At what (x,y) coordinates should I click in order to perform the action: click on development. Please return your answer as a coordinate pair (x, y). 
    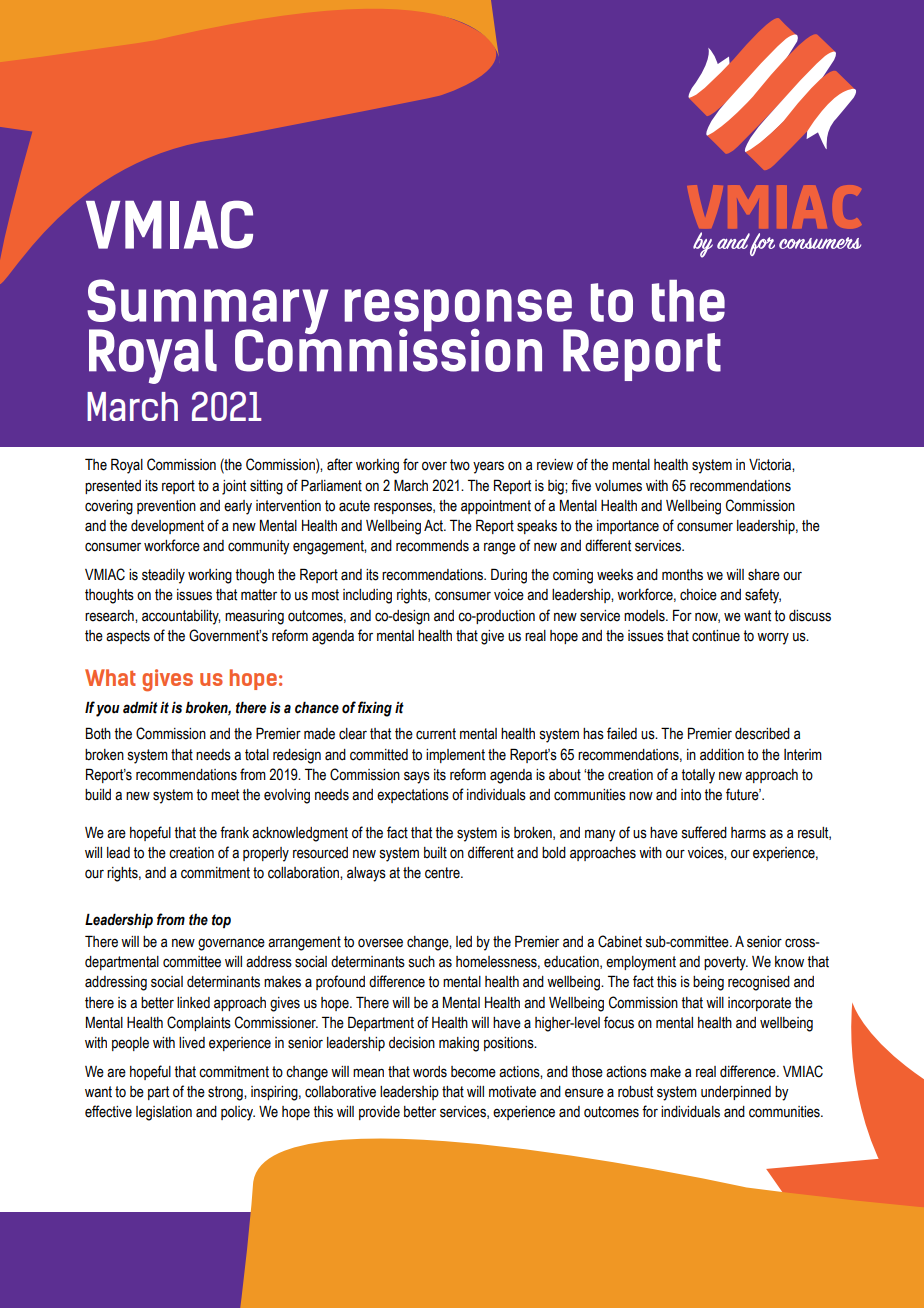
    Looking at the image, I should click on (167, 527).
